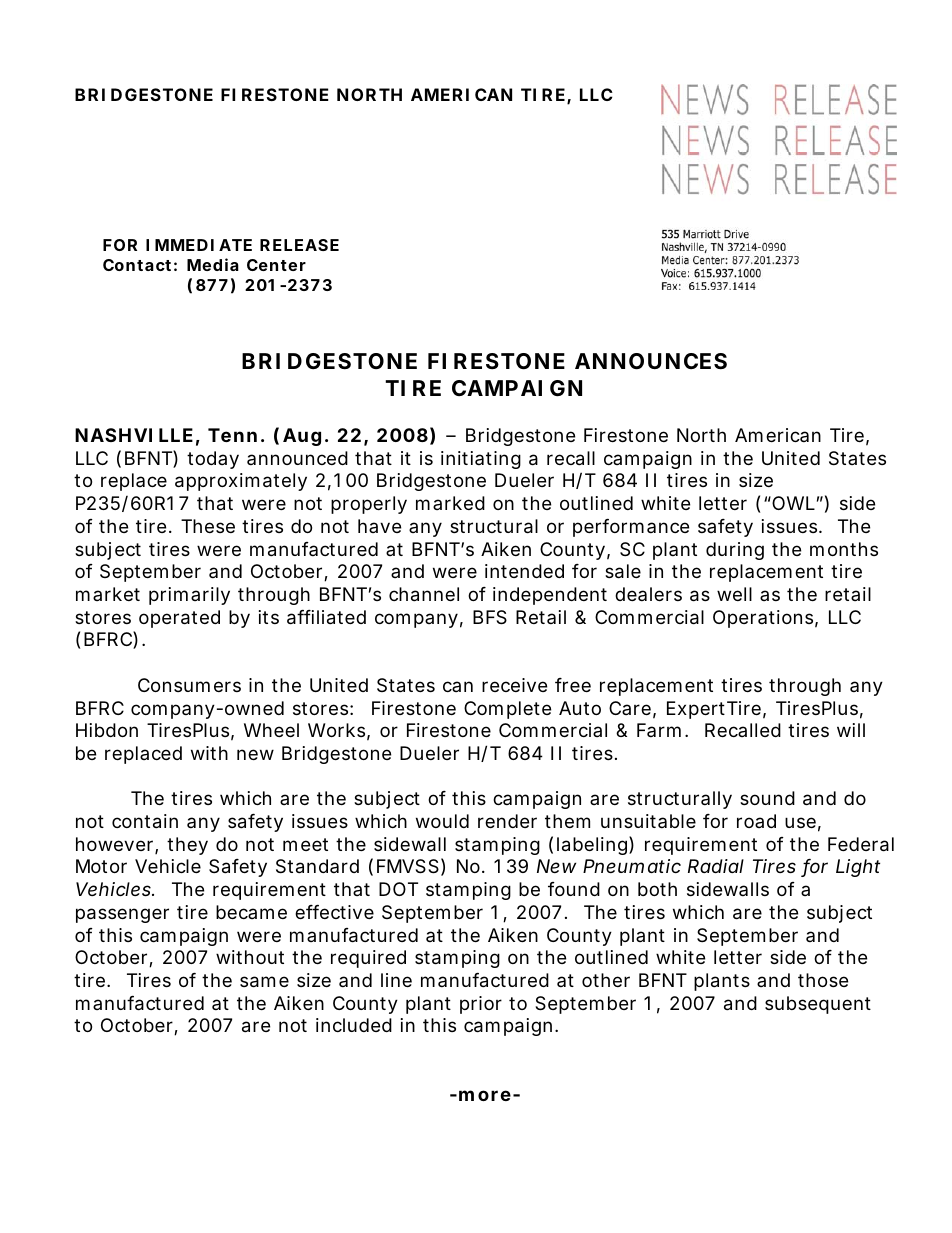 Image resolution: width=952 pixels, height=1233 pixels. What do you see at coordinates (734, 594) in the document?
I see `well` at bounding box center [734, 594].
